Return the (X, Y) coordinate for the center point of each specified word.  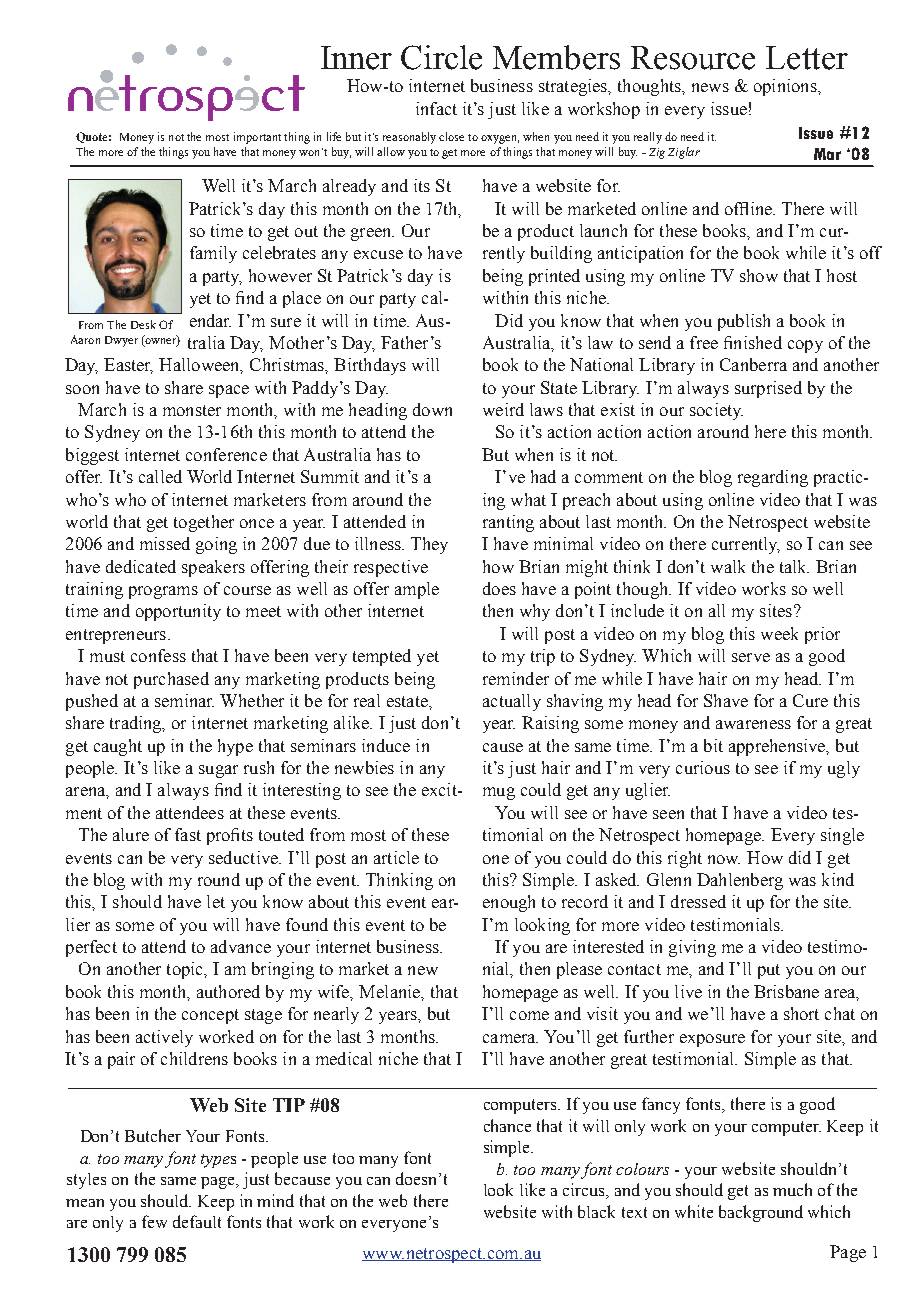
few (154, 1221)
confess (158, 655)
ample (417, 590)
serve (751, 657)
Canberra (753, 364)
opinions (786, 87)
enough (509, 903)
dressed (698, 901)
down (432, 409)
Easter (128, 366)
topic (186, 970)
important (257, 138)
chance (507, 1125)
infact (436, 108)
